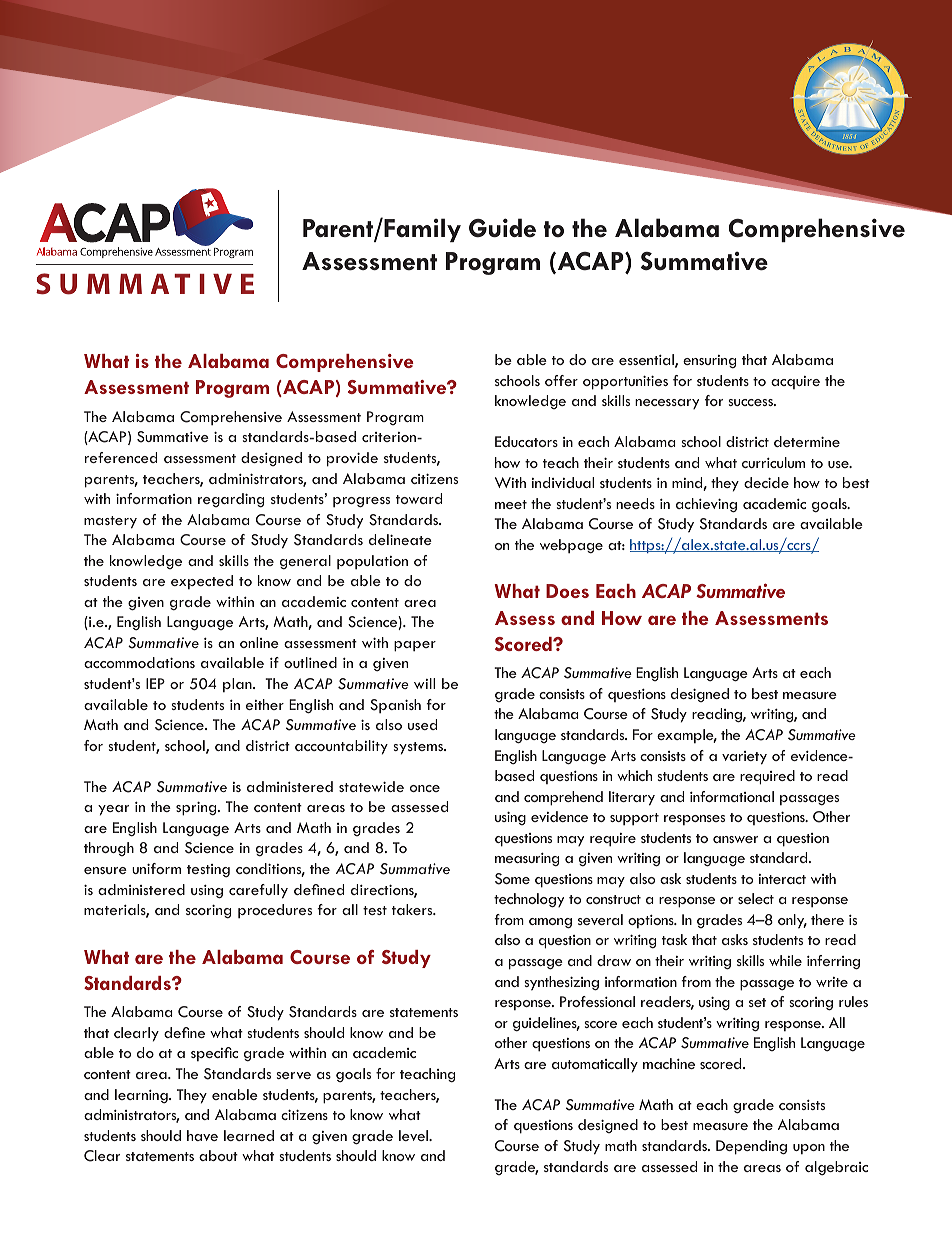  Describe the element at coordinates (419, 748) in the page. I see `systems` at that location.
